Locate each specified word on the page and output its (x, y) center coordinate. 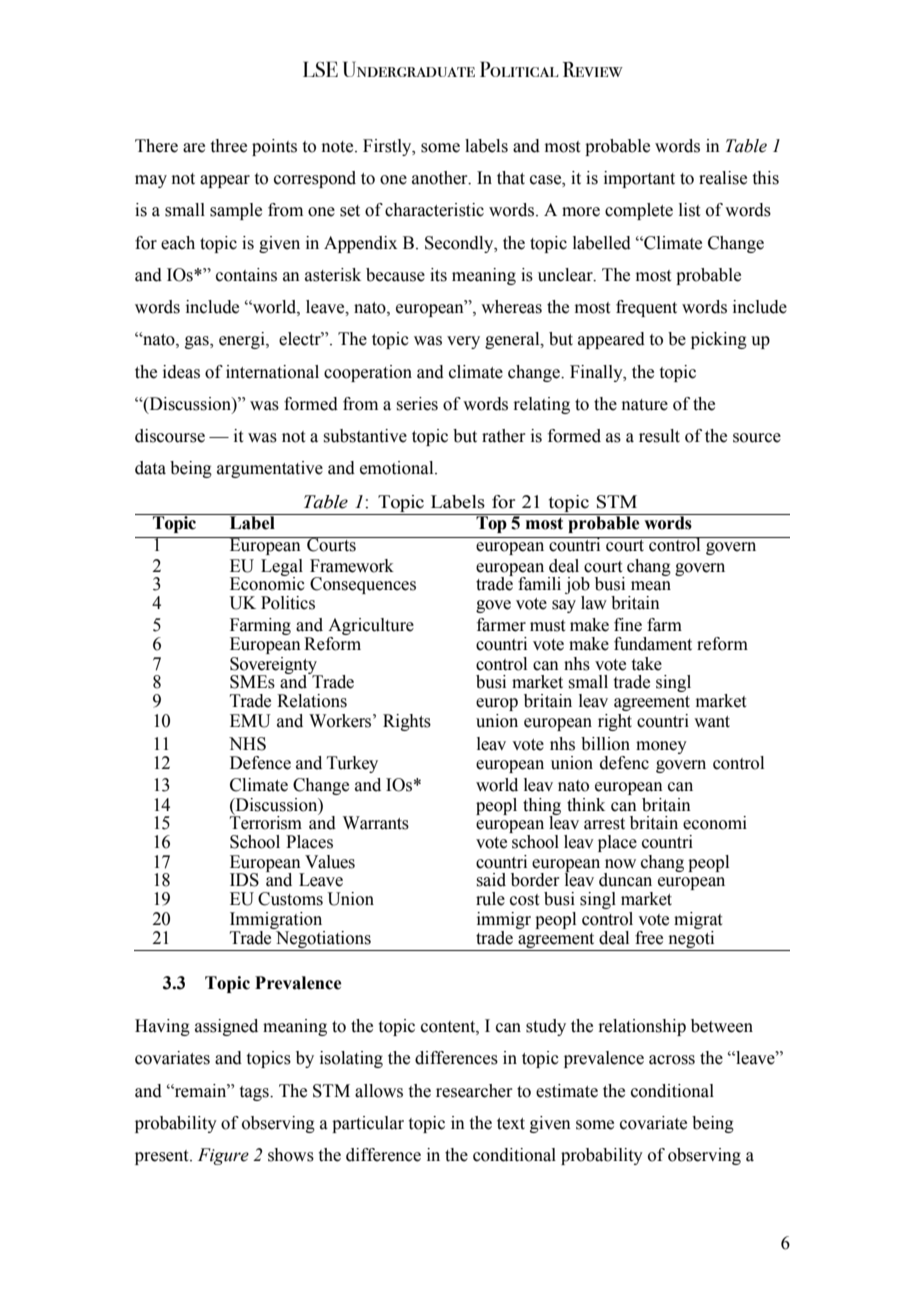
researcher (474, 1091)
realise (723, 178)
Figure (223, 1156)
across (672, 1060)
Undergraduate (409, 69)
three (229, 146)
